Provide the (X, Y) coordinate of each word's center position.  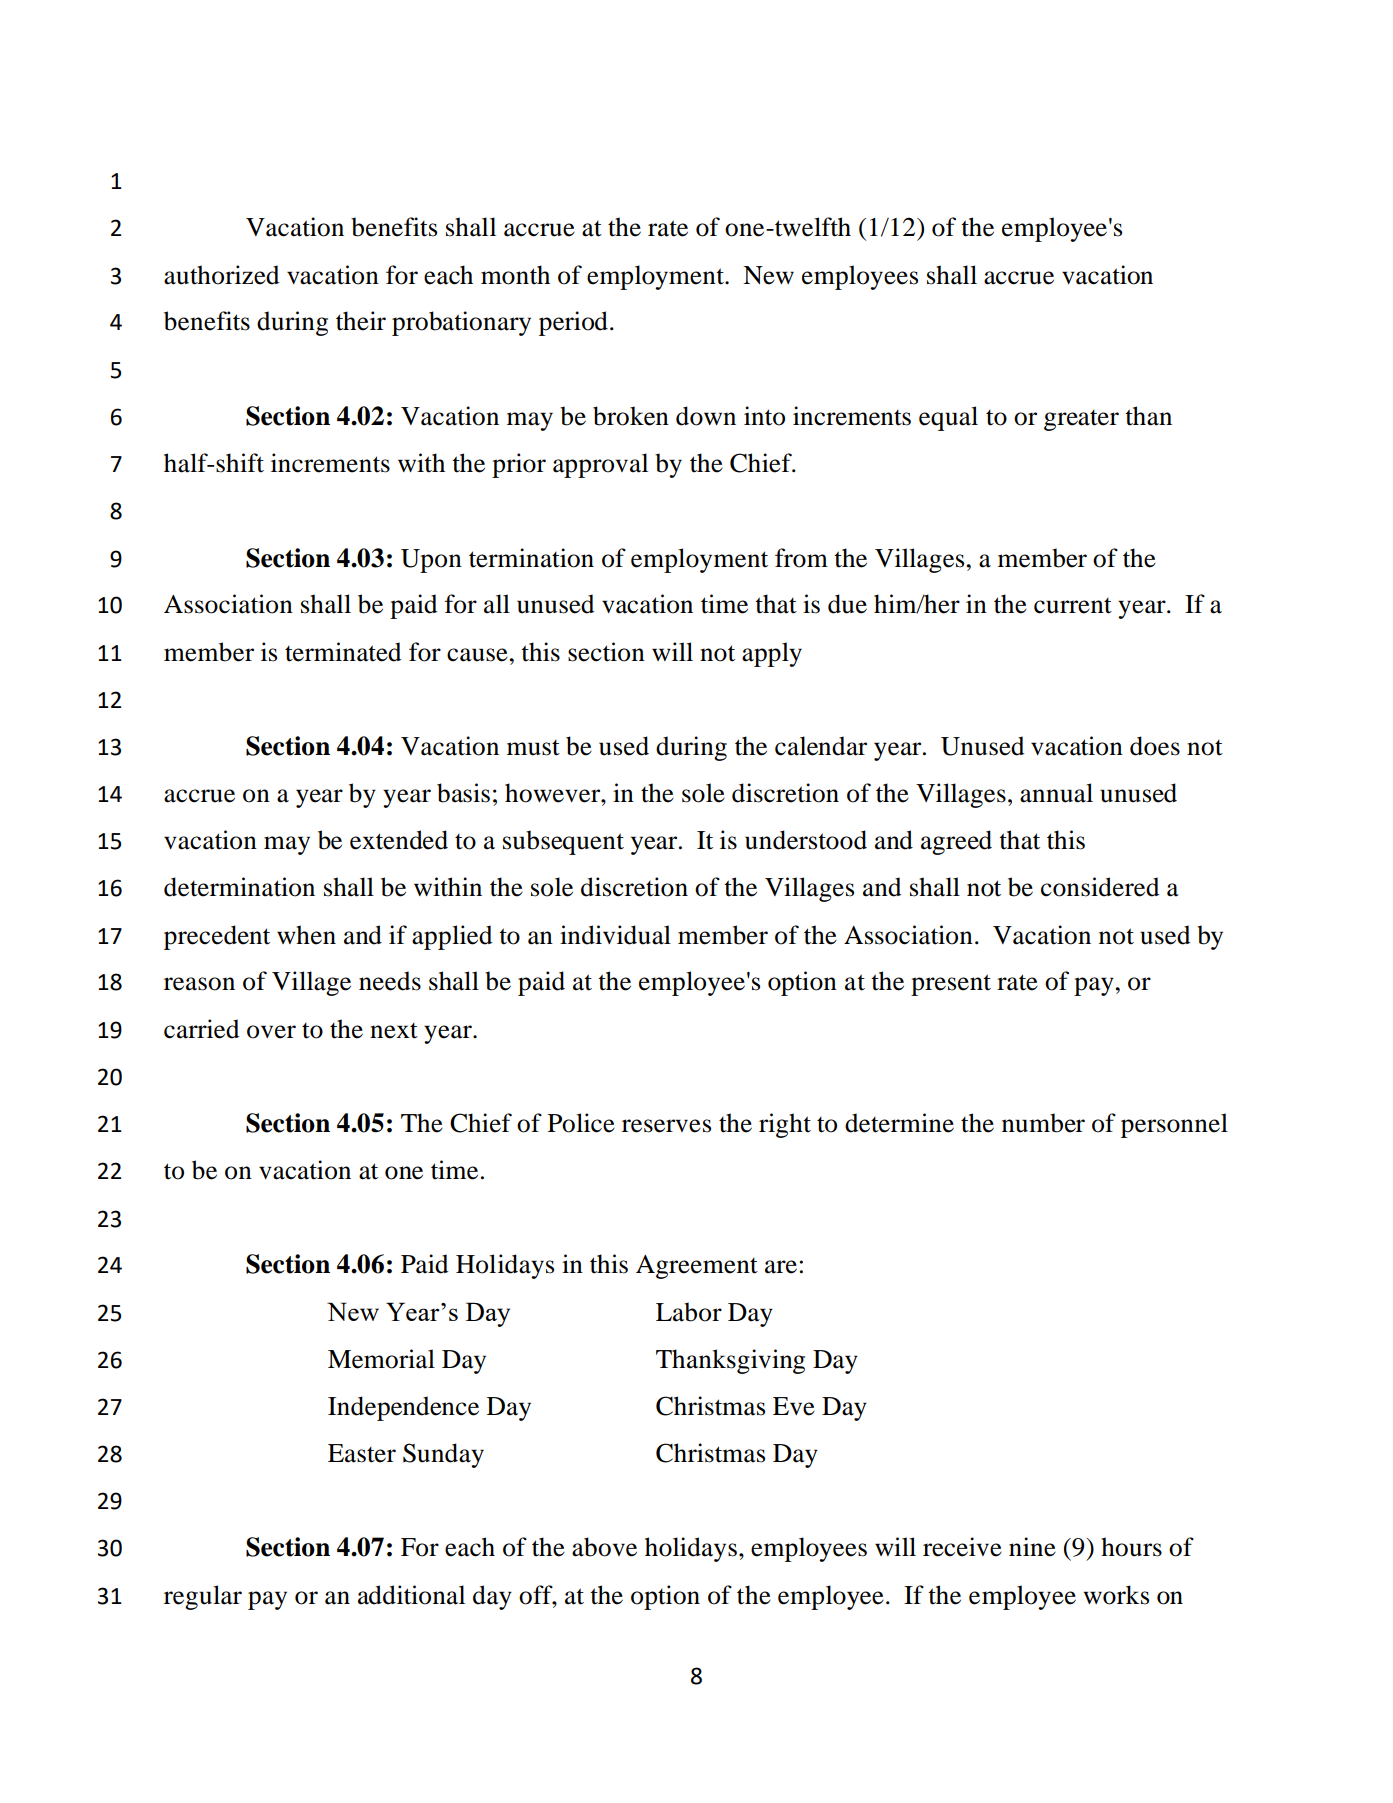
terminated (343, 652)
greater (1081, 420)
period (573, 323)
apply (772, 654)
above (604, 1547)
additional (411, 1595)
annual (1056, 793)
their (361, 321)
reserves (666, 1126)
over (271, 1032)
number (1043, 1123)
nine (1032, 1547)
